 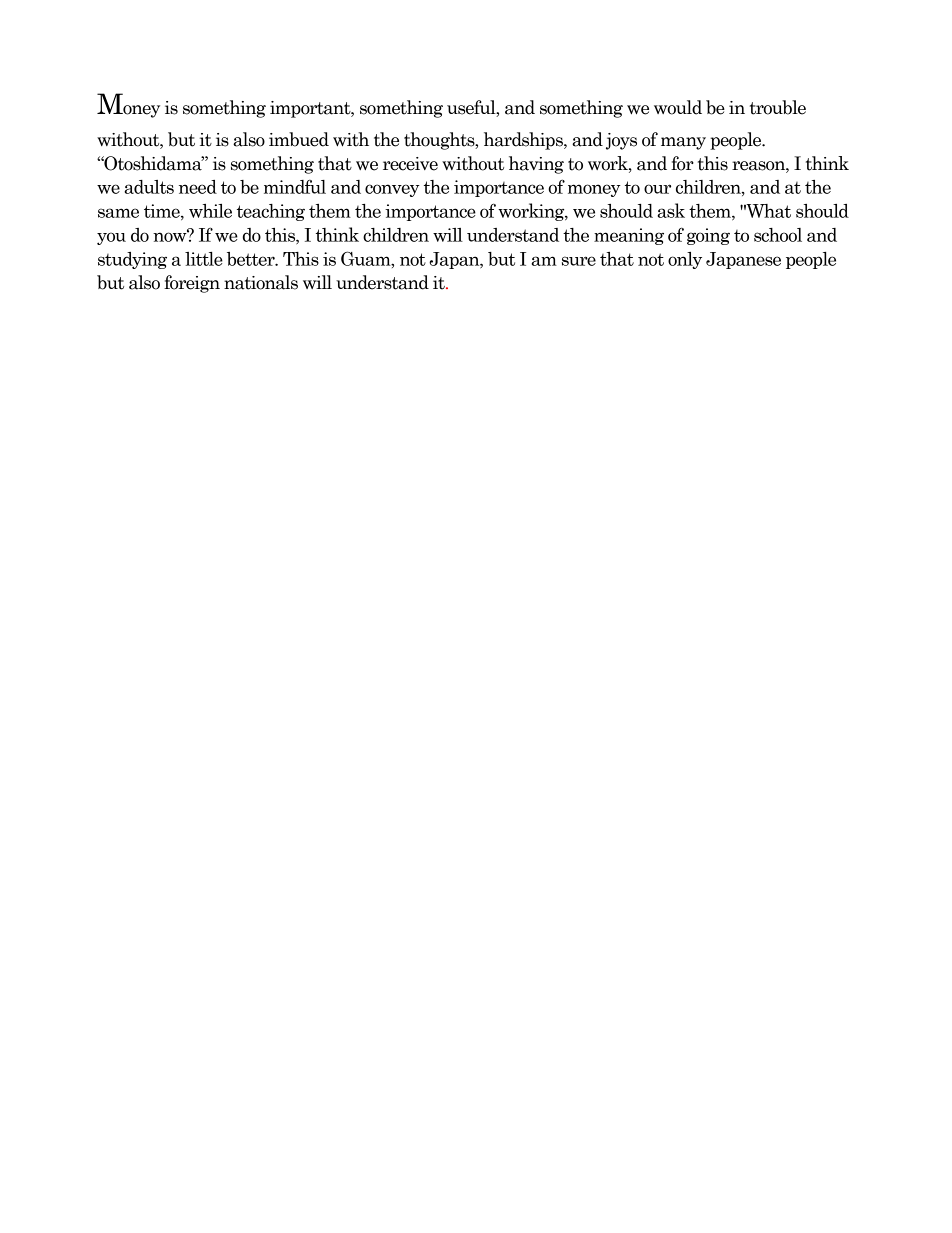 I want to click on ask, so click(x=671, y=210).
